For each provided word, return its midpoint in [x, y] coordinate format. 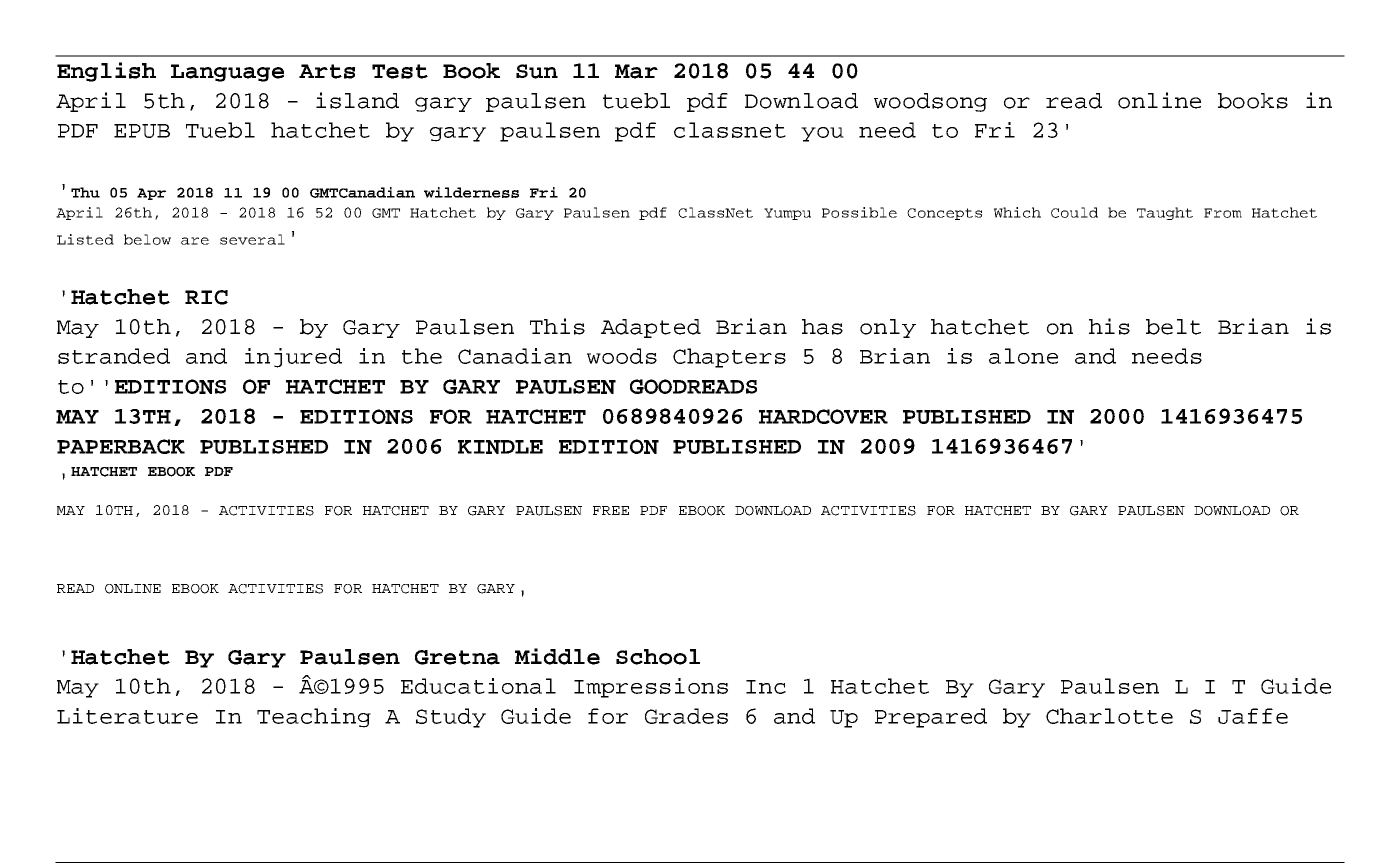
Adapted [651, 328]
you [822, 134]
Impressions [651, 688]
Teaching [314, 718]
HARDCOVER [823, 416]
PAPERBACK [121, 446]
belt [1173, 327]
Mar [636, 71]
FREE [611, 510]
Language [227, 73]
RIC [206, 297]
